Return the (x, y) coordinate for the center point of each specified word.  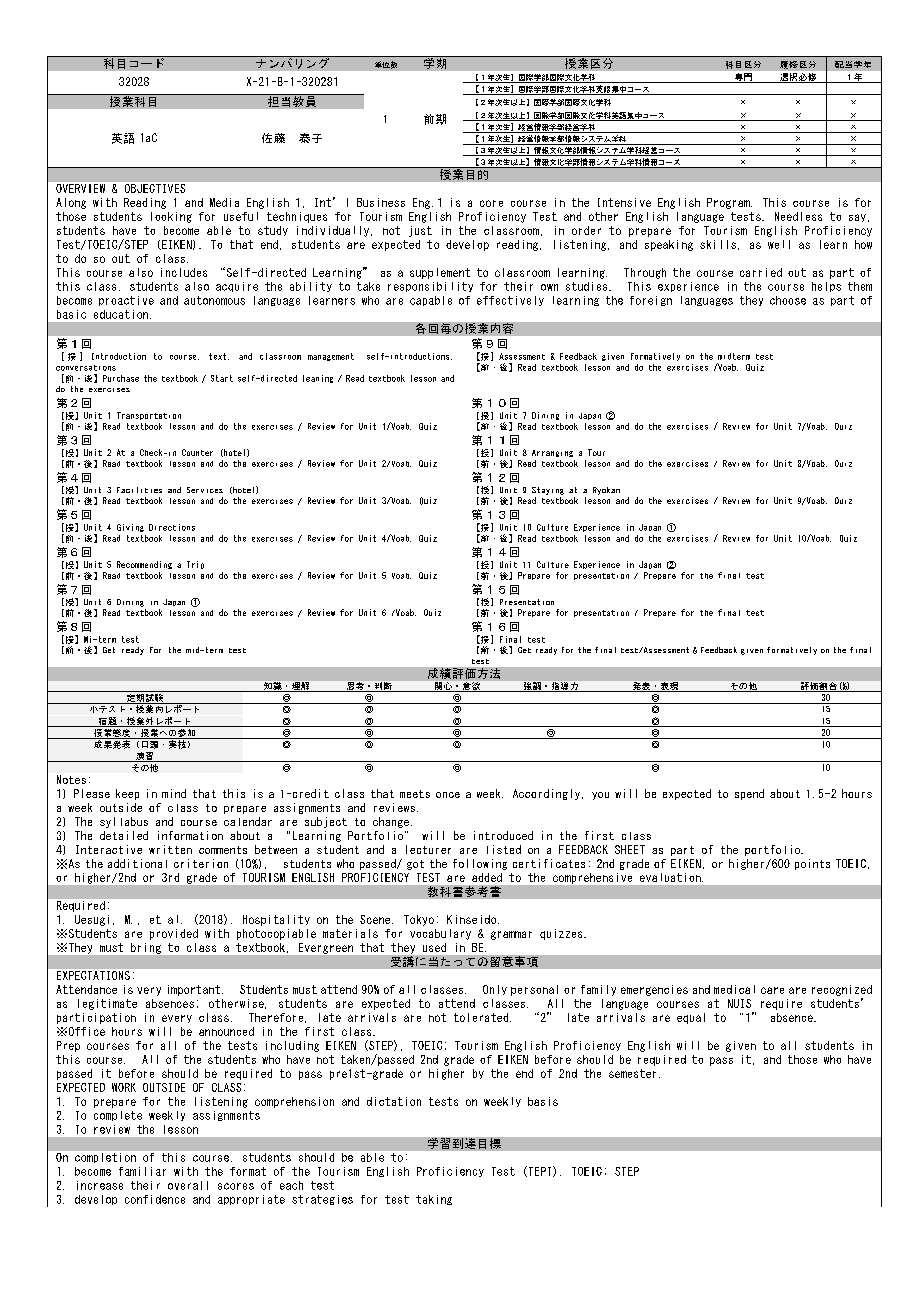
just (420, 231)
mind (174, 793)
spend (749, 794)
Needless (798, 216)
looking (171, 217)
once (448, 795)
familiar (142, 1171)
